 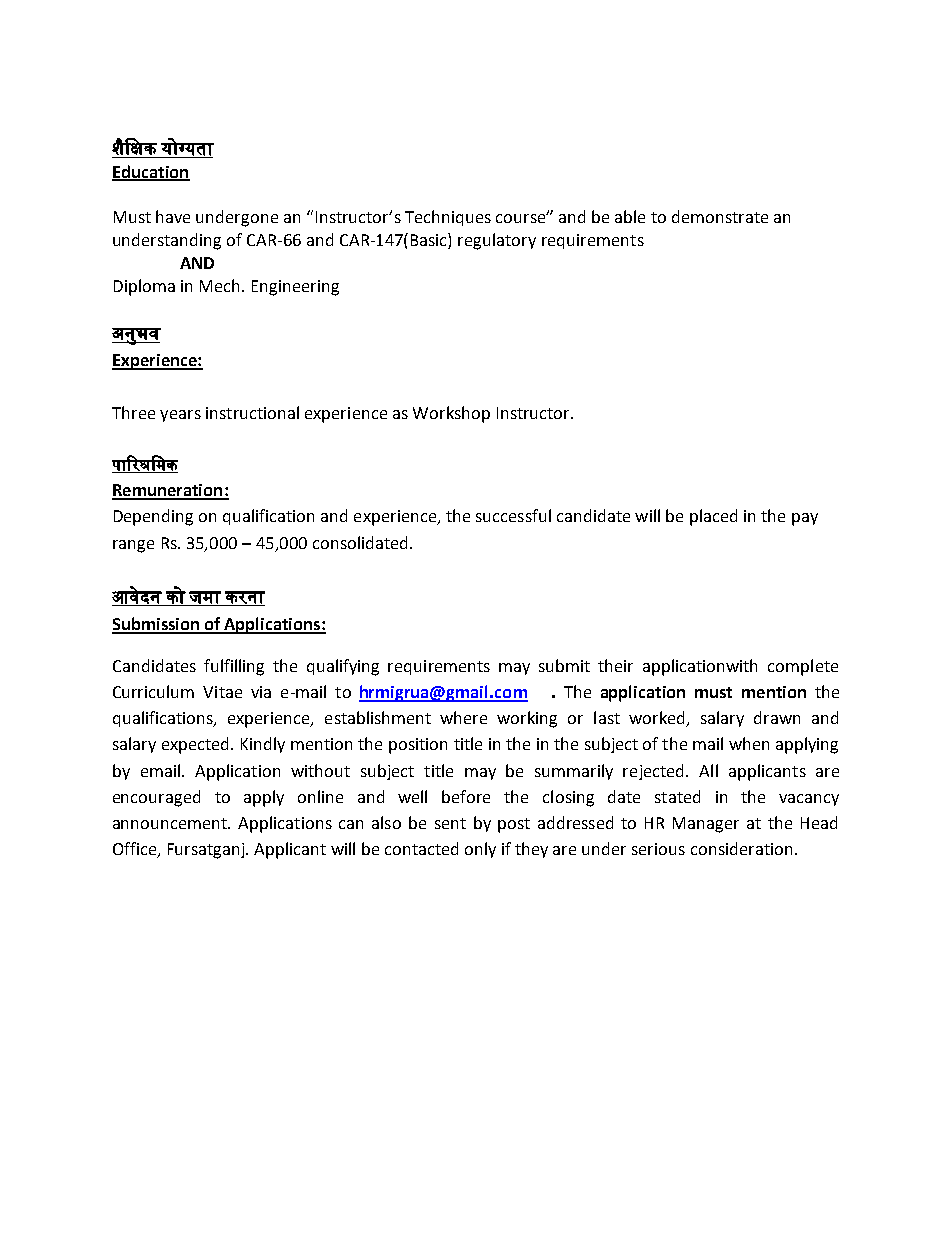 What do you see at coordinates (157, 625) in the screenshot?
I see `Submission` at bounding box center [157, 625].
